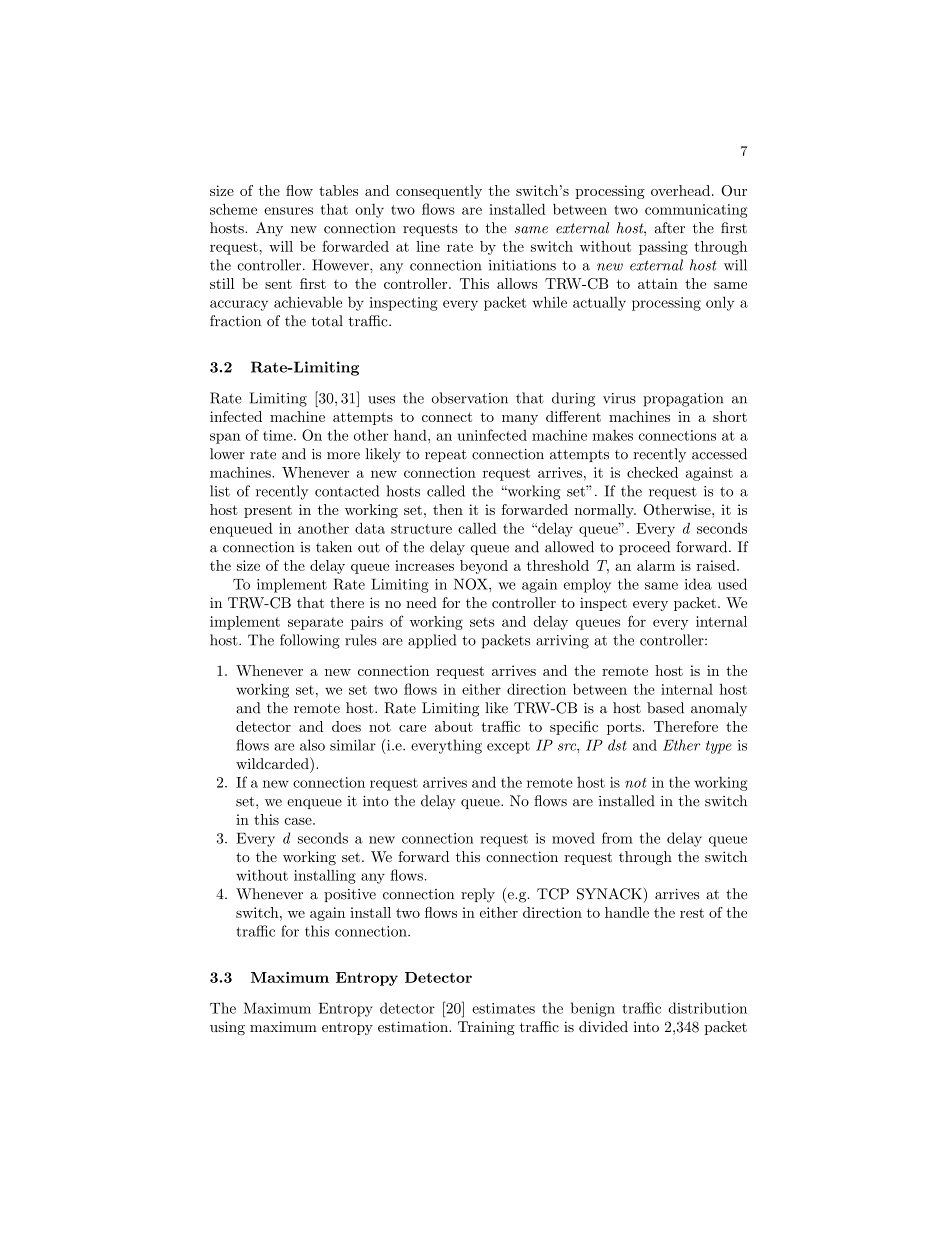 The width and height of the page is (952, 1233). What do you see at coordinates (439, 192) in the page?
I see `consequently` at bounding box center [439, 192].
